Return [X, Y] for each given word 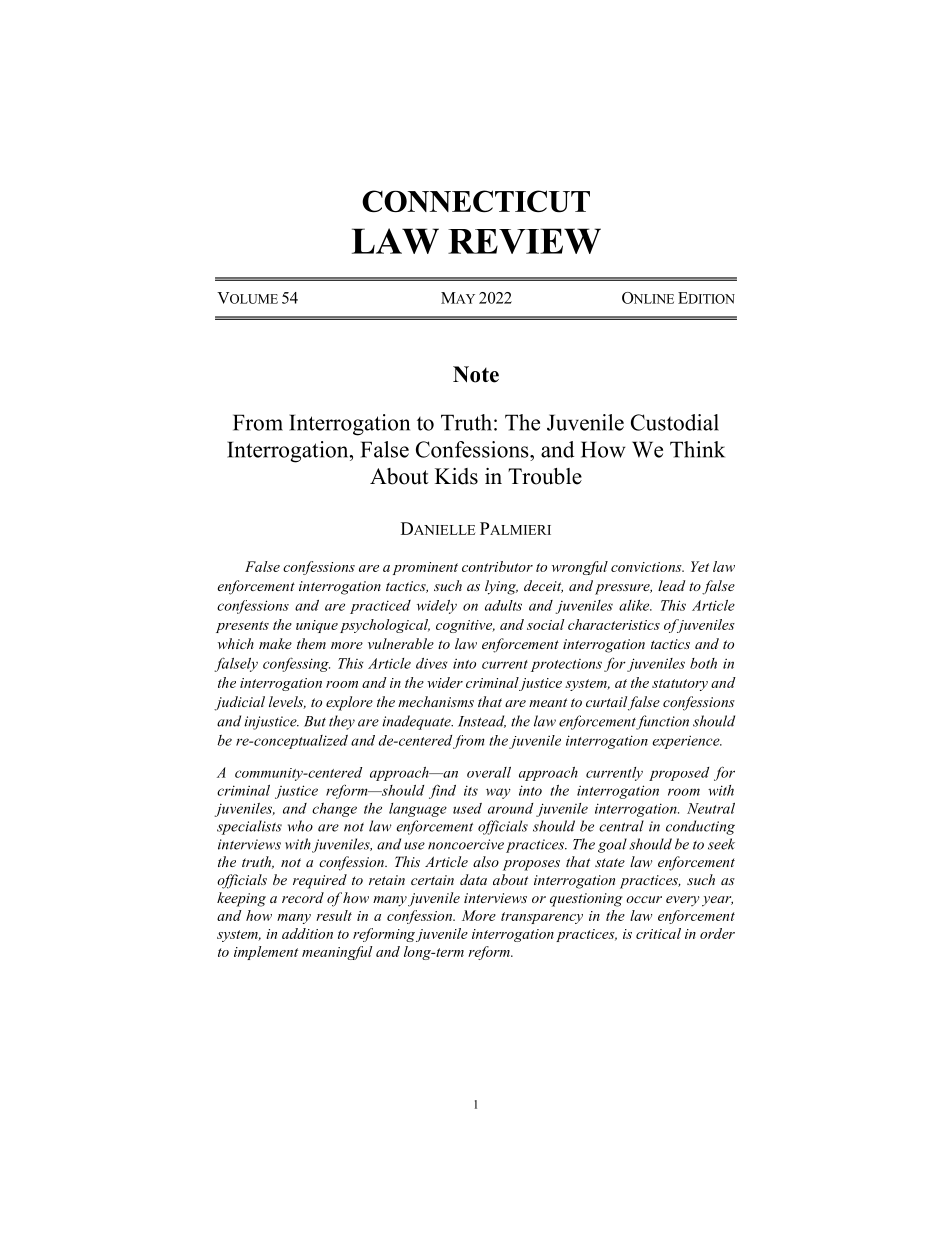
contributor [497, 566]
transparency [542, 918]
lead [672, 585]
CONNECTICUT [476, 201]
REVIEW [524, 241]
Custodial [675, 422]
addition [307, 933]
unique [317, 626]
